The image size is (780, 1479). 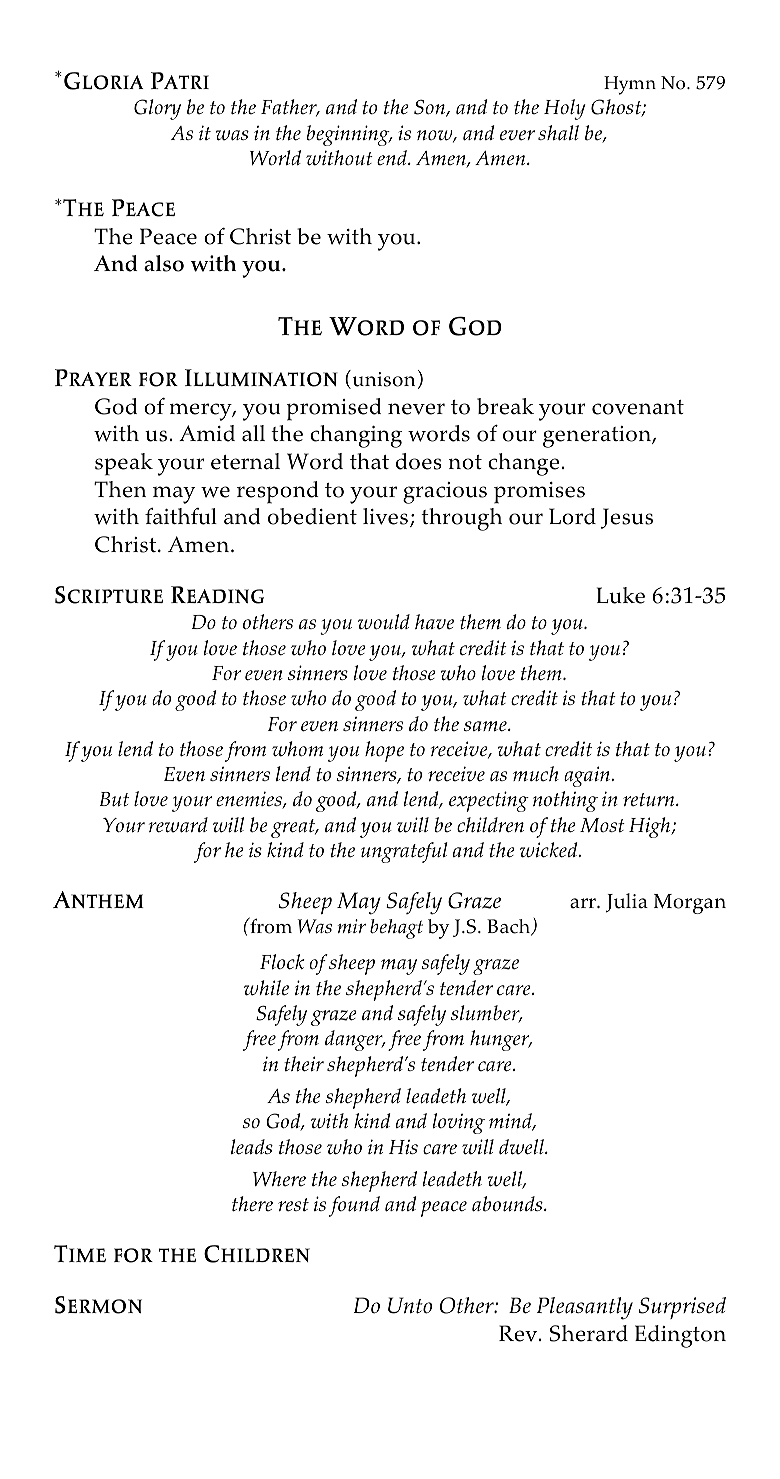 I want to click on Unto, so click(x=410, y=1305).
